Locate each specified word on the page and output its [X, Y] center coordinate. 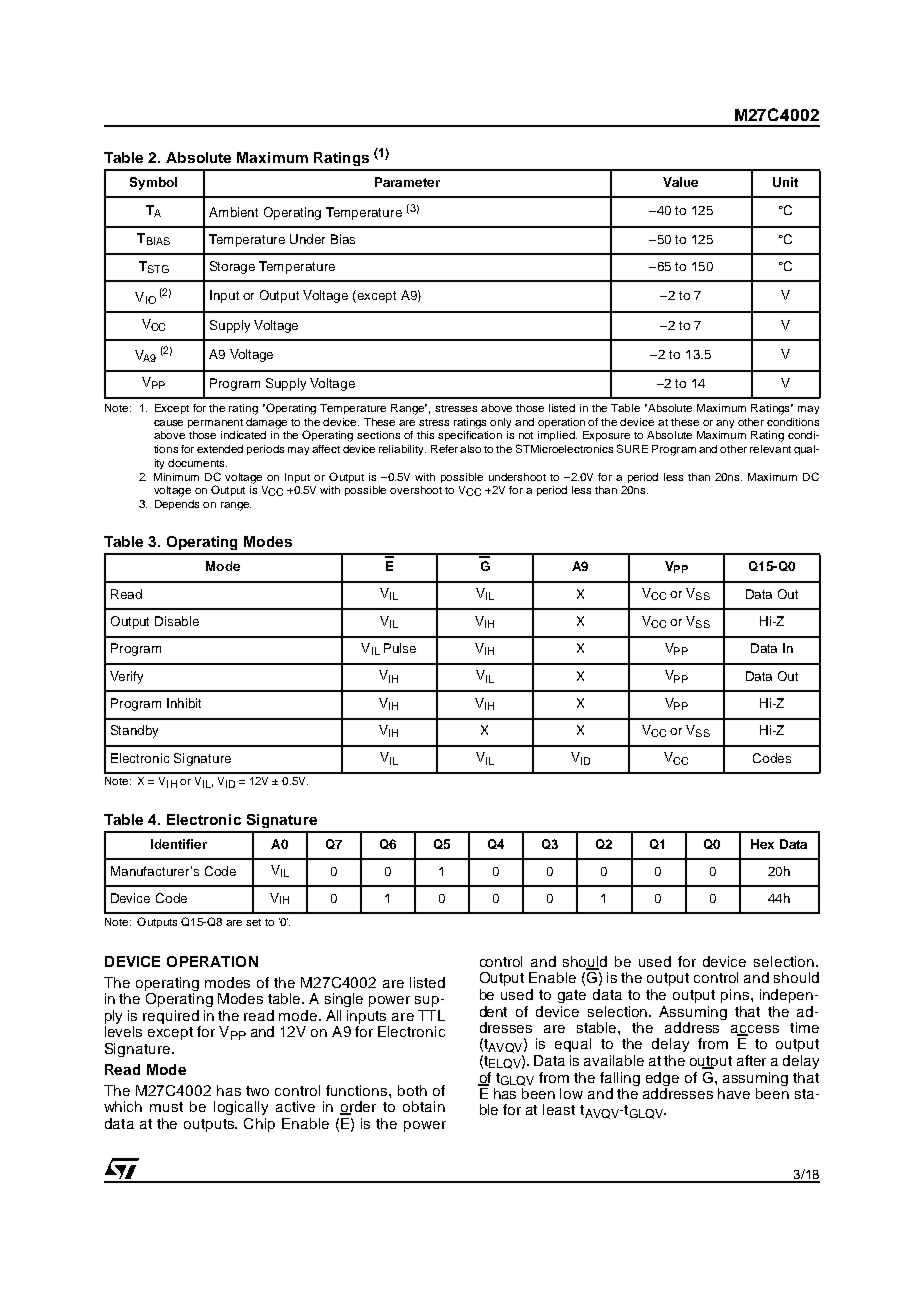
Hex [762, 844]
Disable [177, 621]
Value [680, 182]
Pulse [400, 648]
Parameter [407, 182]
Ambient [233, 212]
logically [241, 1108]
